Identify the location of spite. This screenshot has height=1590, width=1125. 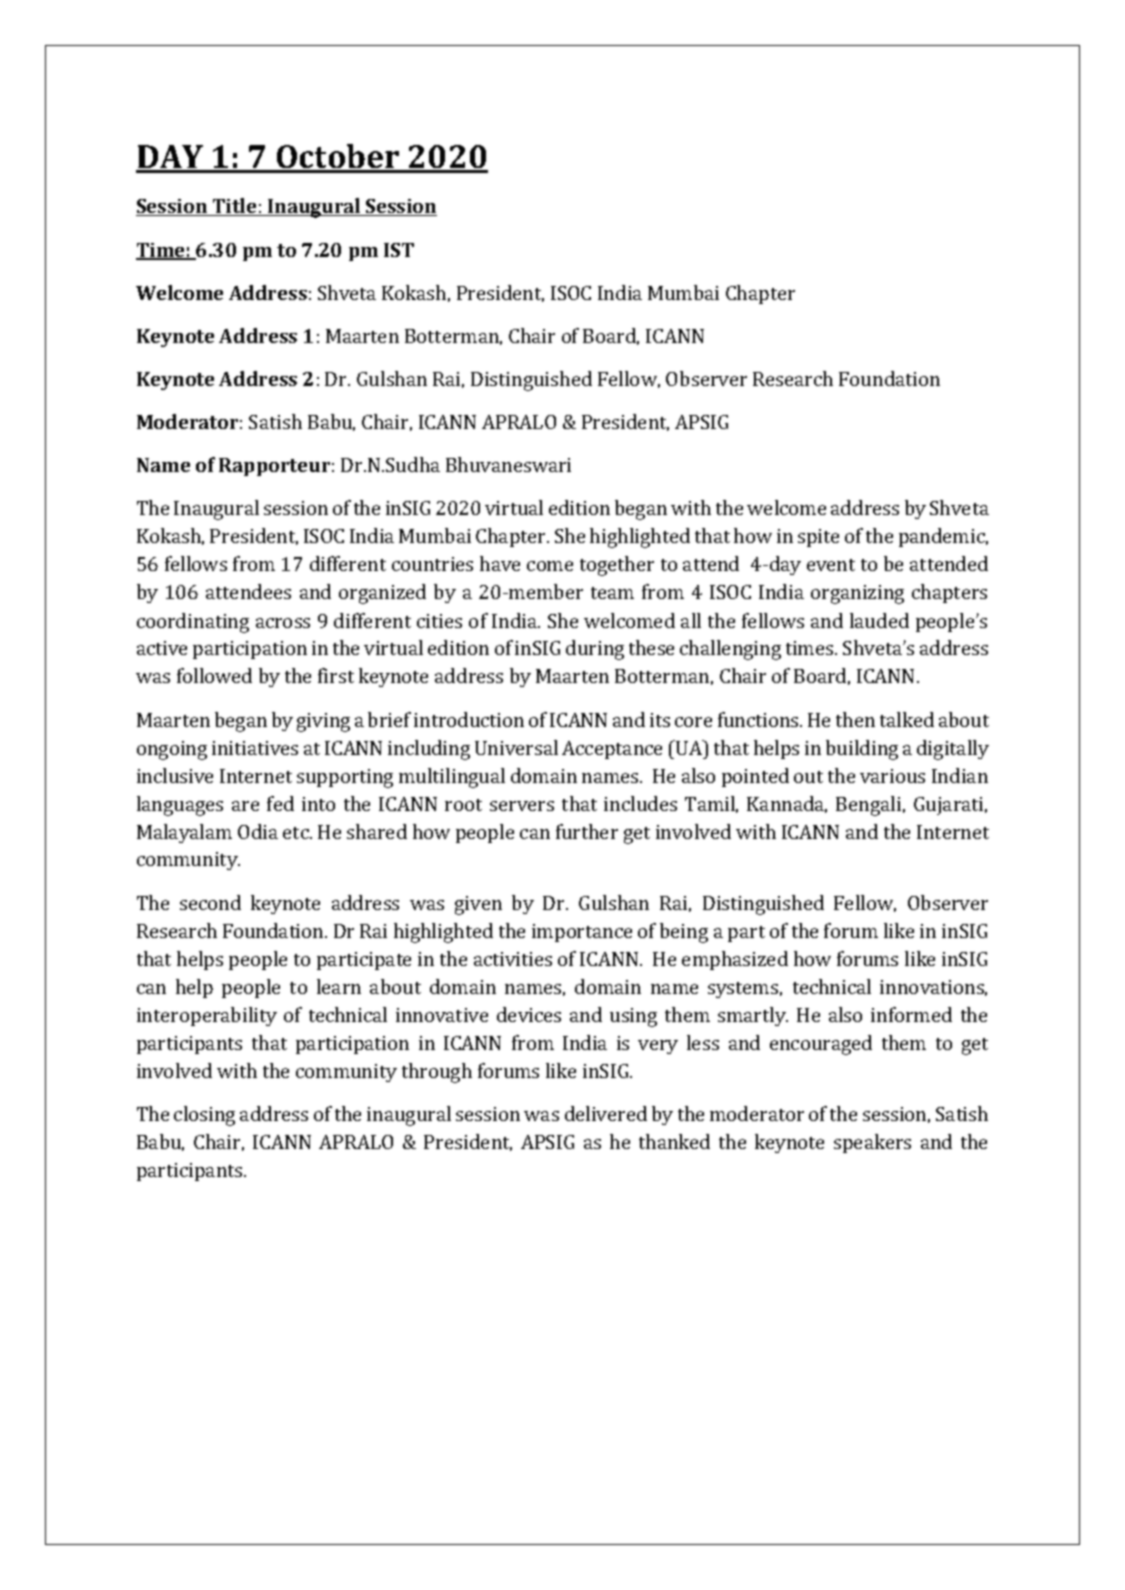
(818, 538).
